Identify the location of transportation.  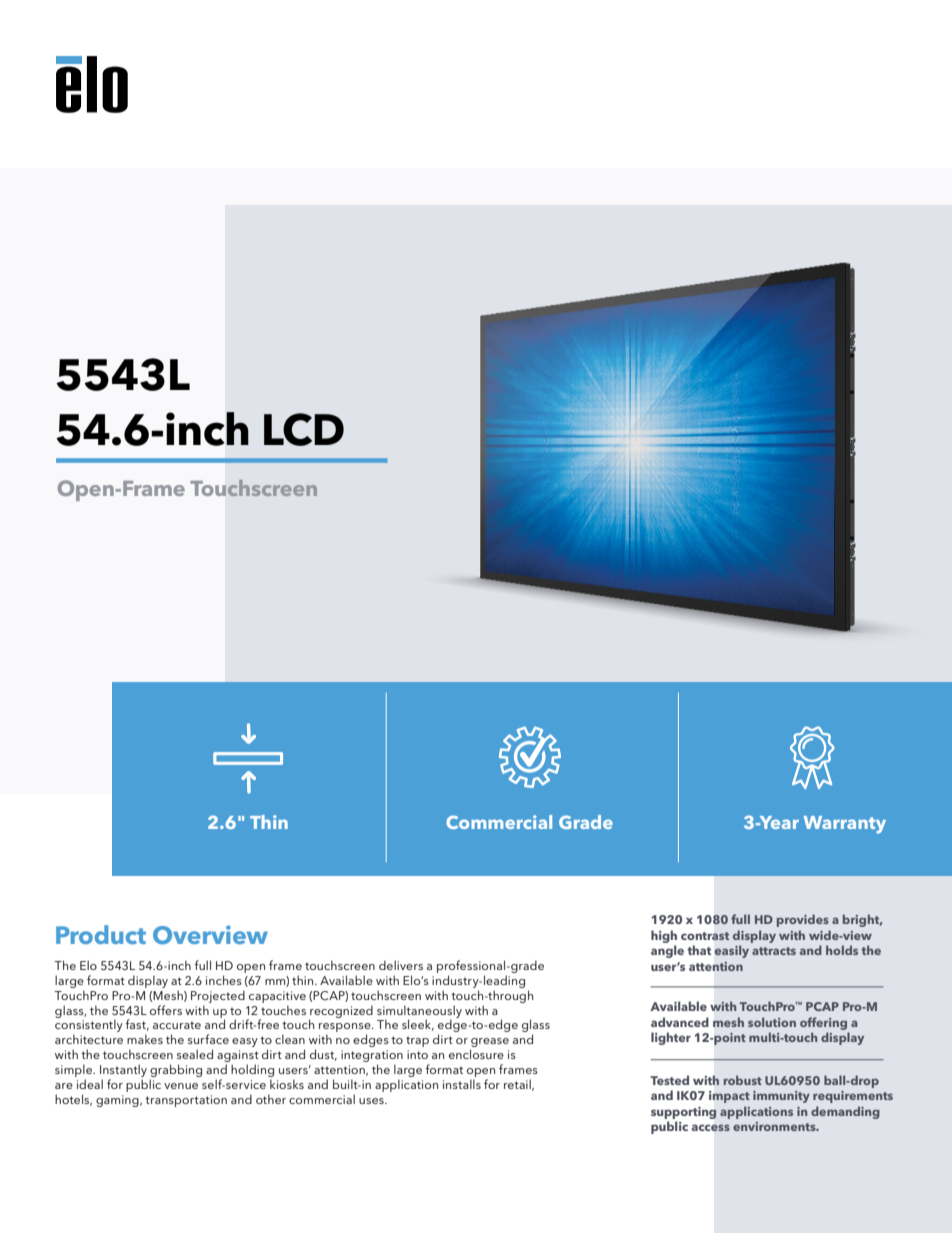
(186, 1101).
